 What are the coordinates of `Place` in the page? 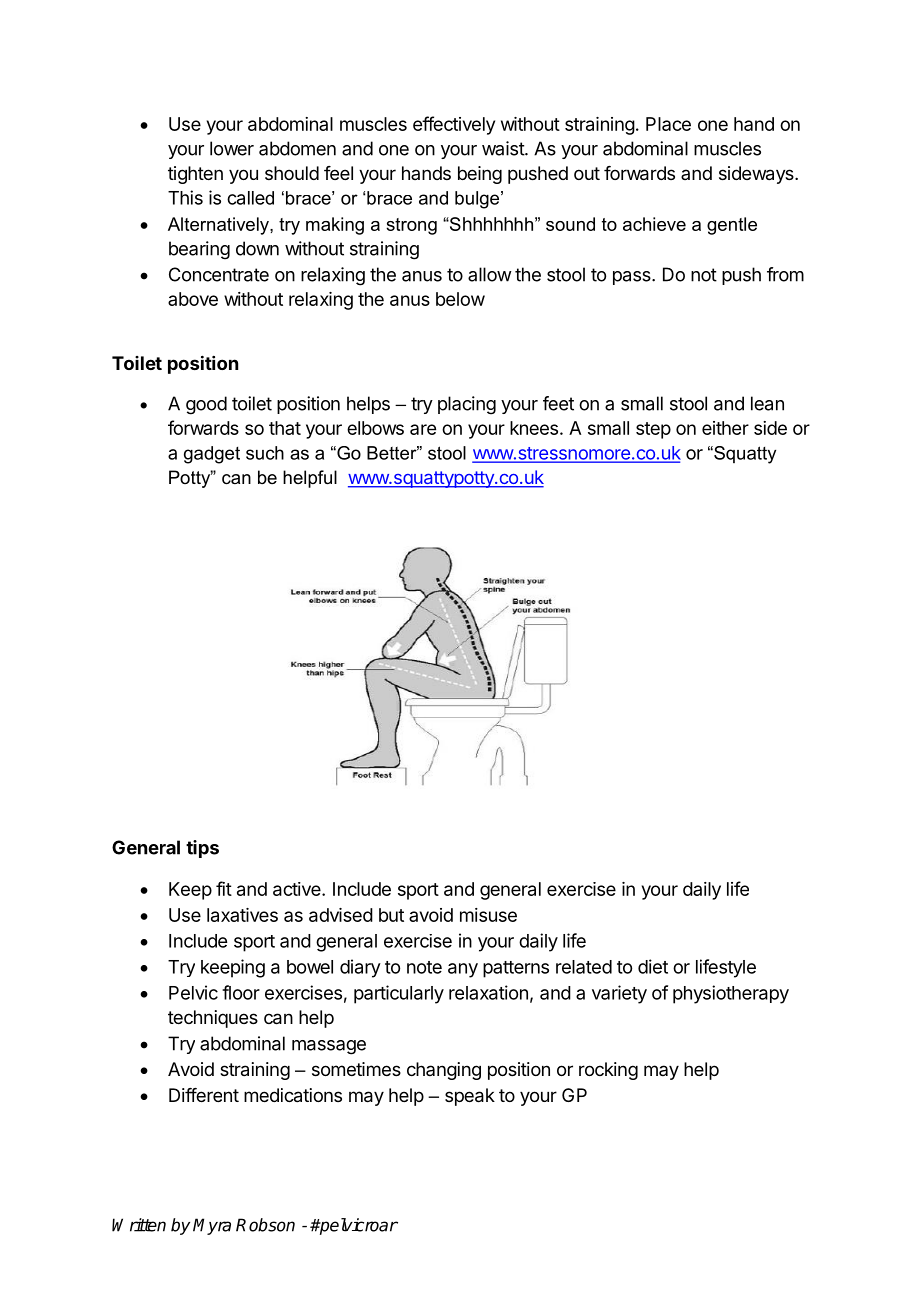 It's located at (668, 124).
